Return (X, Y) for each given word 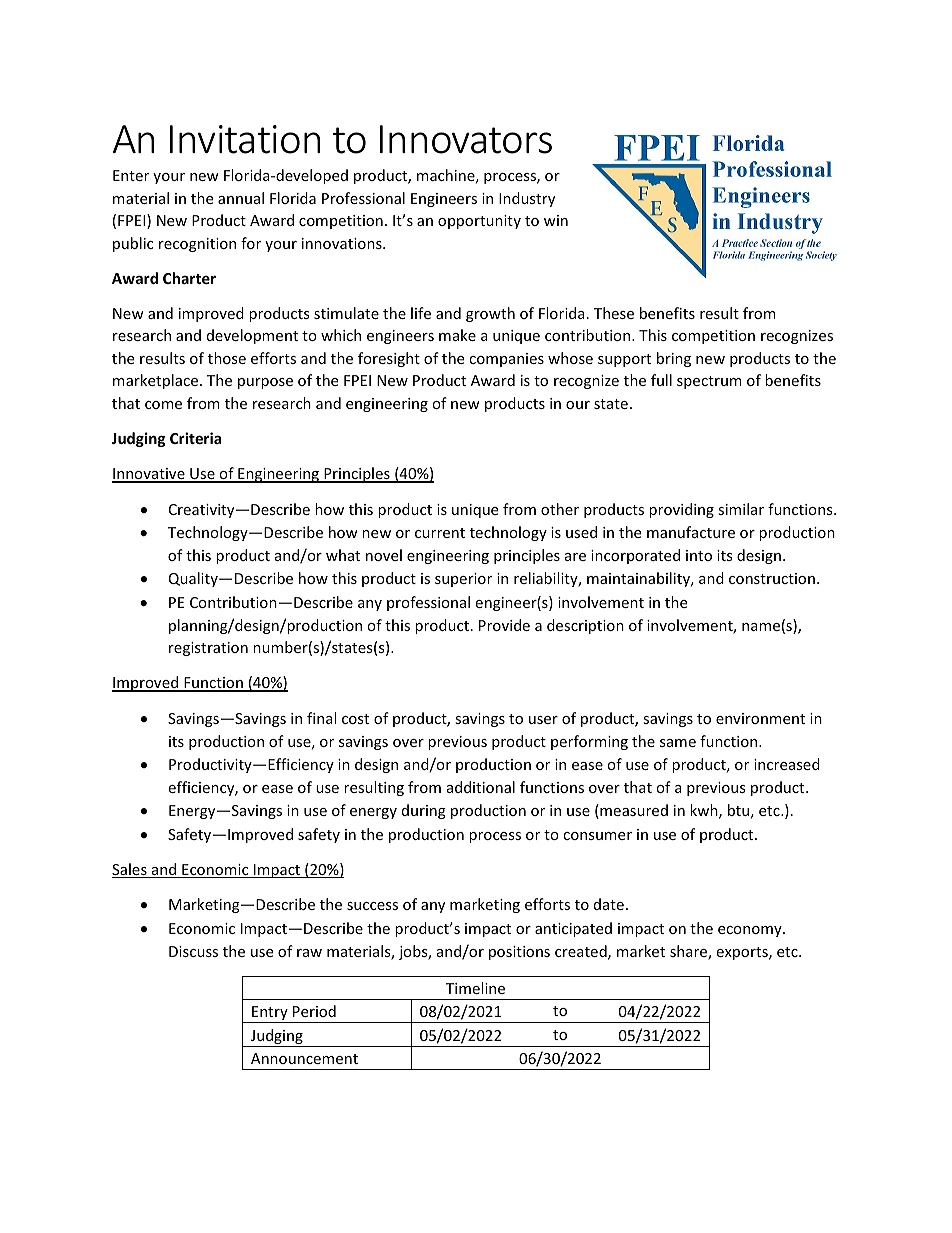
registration (208, 649)
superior (463, 580)
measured (633, 811)
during (424, 811)
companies (506, 360)
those (227, 358)
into (699, 555)
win (556, 220)
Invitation (245, 139)
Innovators (466, 139)
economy (751, 931)
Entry (270, 1014)
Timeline (475, 988)
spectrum (709, 382)
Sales (130, 870)
